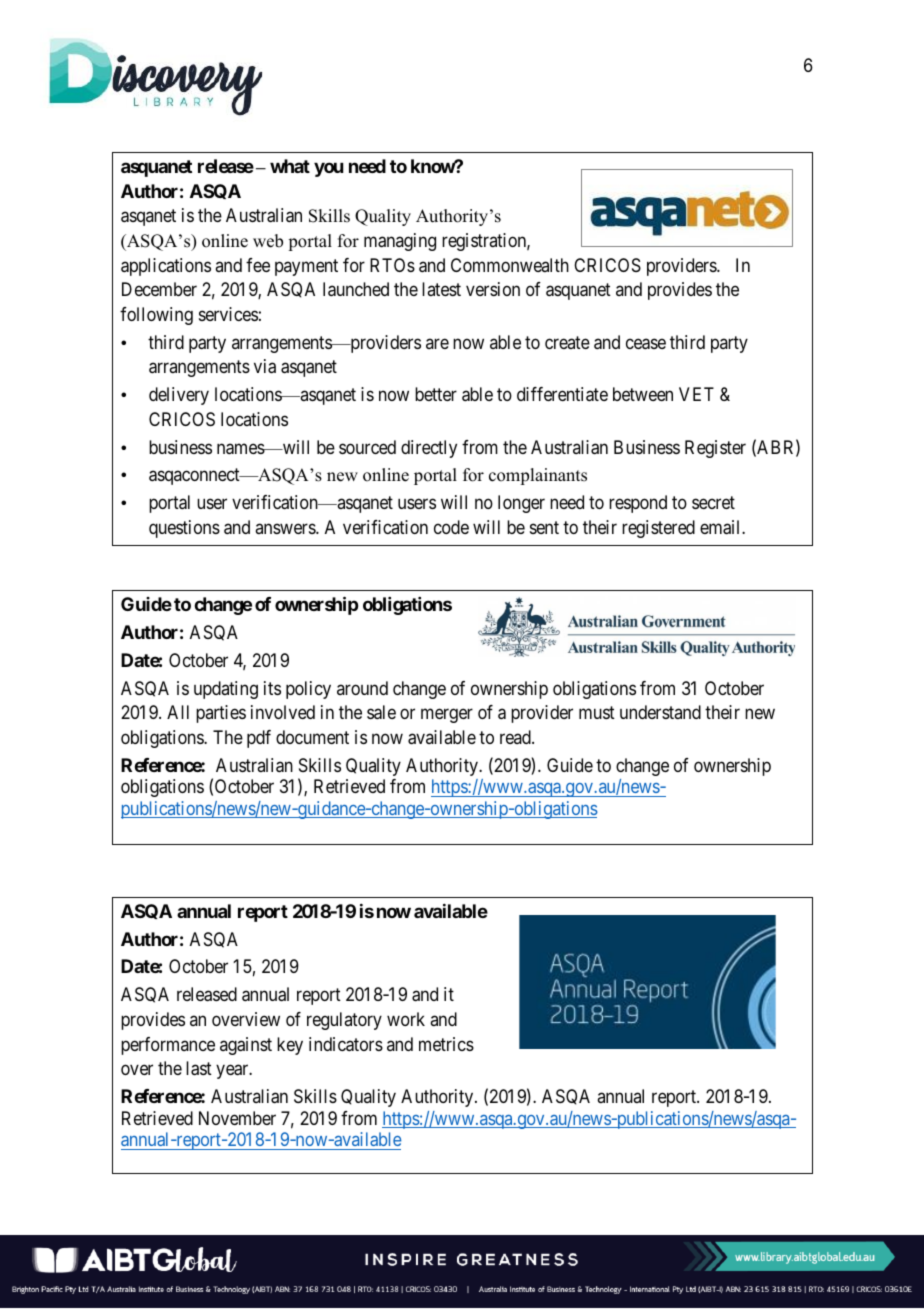 This screenshot has height=1309, width=924. I want to click on metrics, so click(446, 1044).
